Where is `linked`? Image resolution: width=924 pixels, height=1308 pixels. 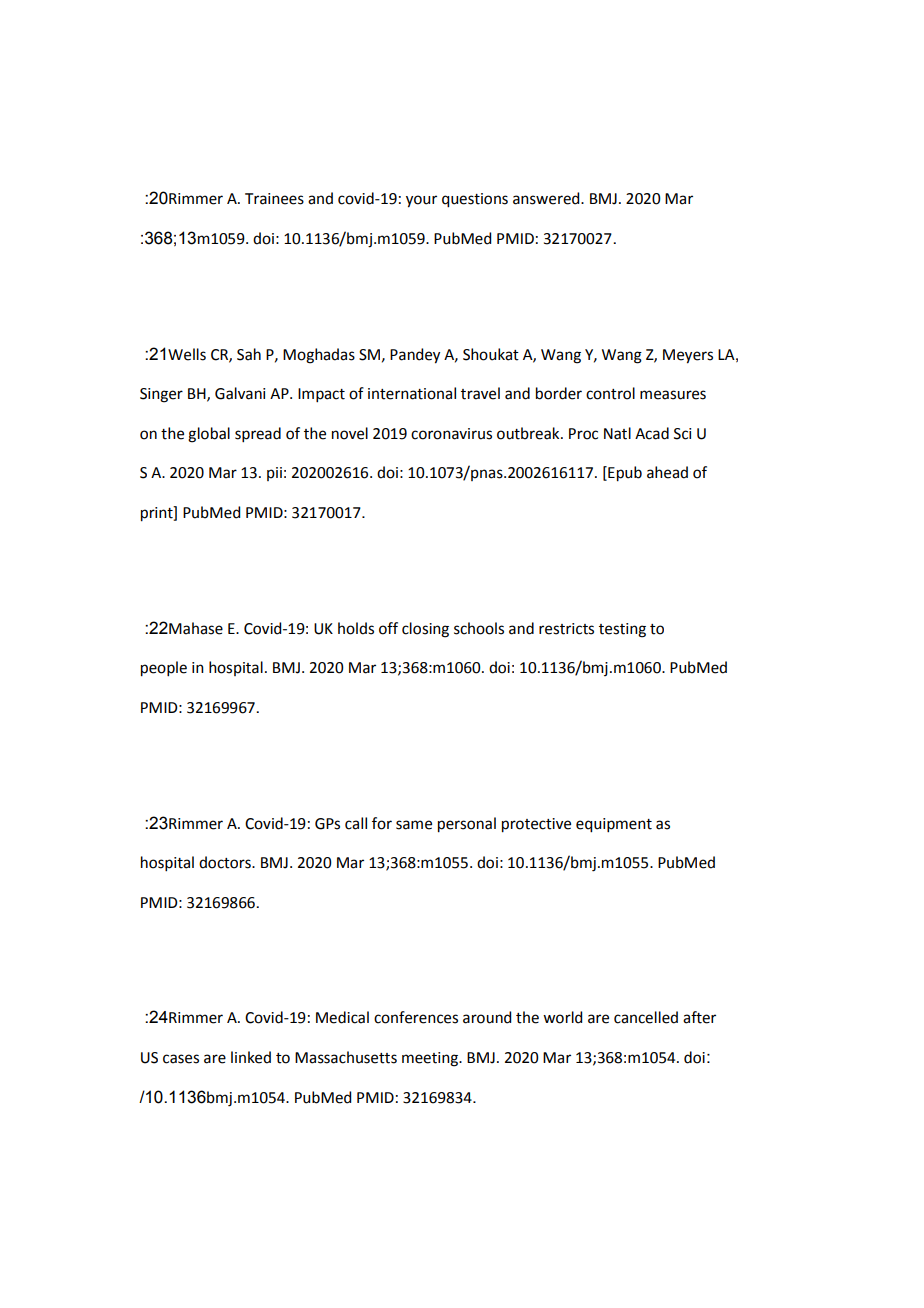
linked is located at coordinates (251, 1057).
